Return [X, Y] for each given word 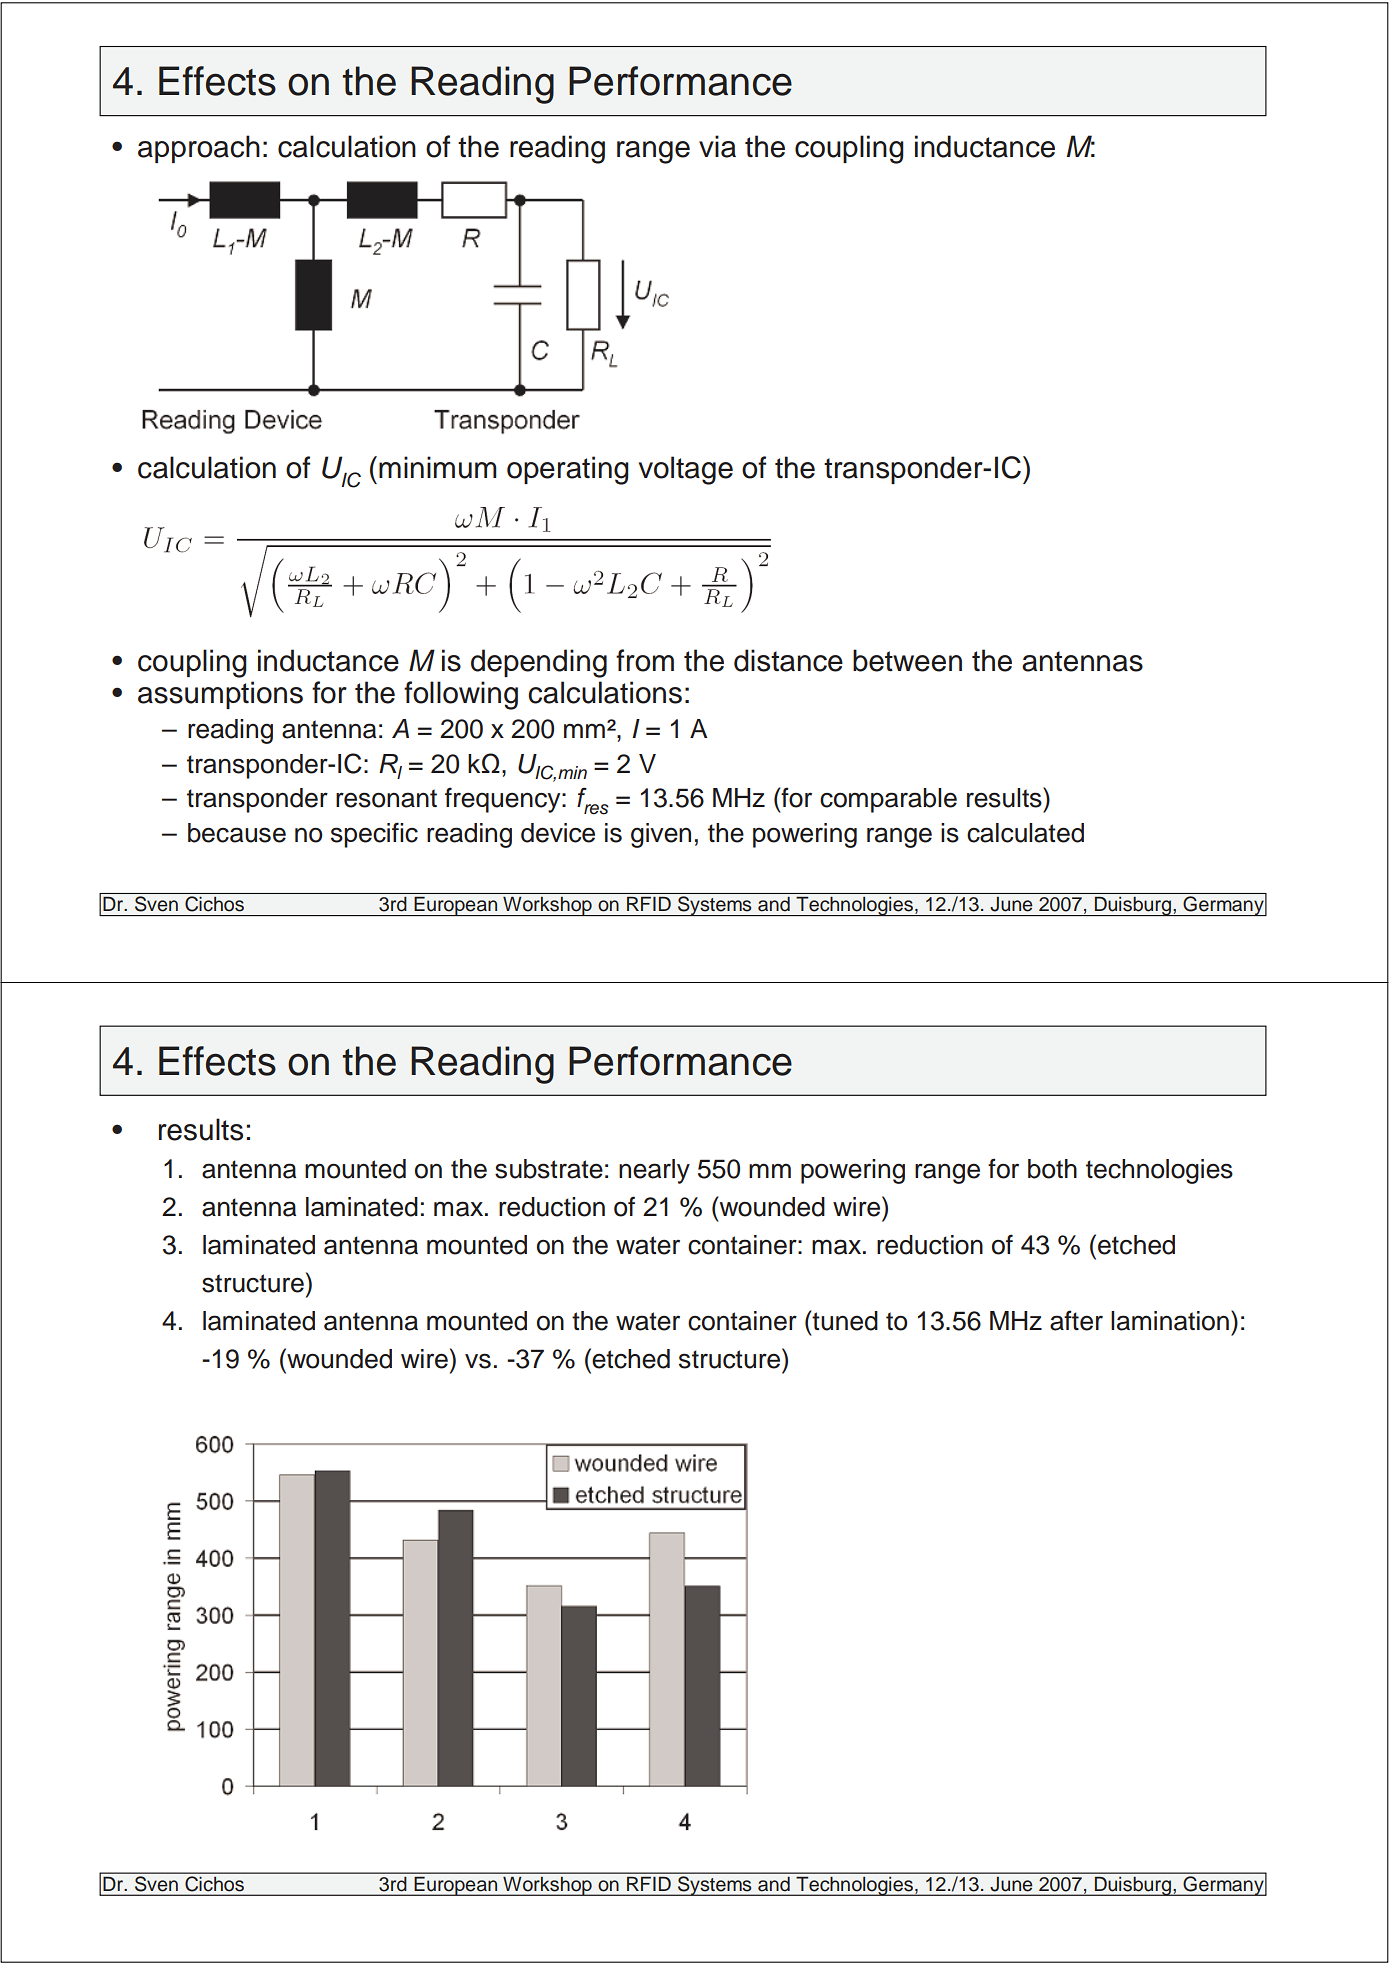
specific [374, 835]
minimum [438, 467]
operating [568, 470]
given [661, 835]
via [717, 146]
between [907, 660]
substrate [549, 1169]
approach [199, 149]
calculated [1025, 833]
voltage [686, 470]
